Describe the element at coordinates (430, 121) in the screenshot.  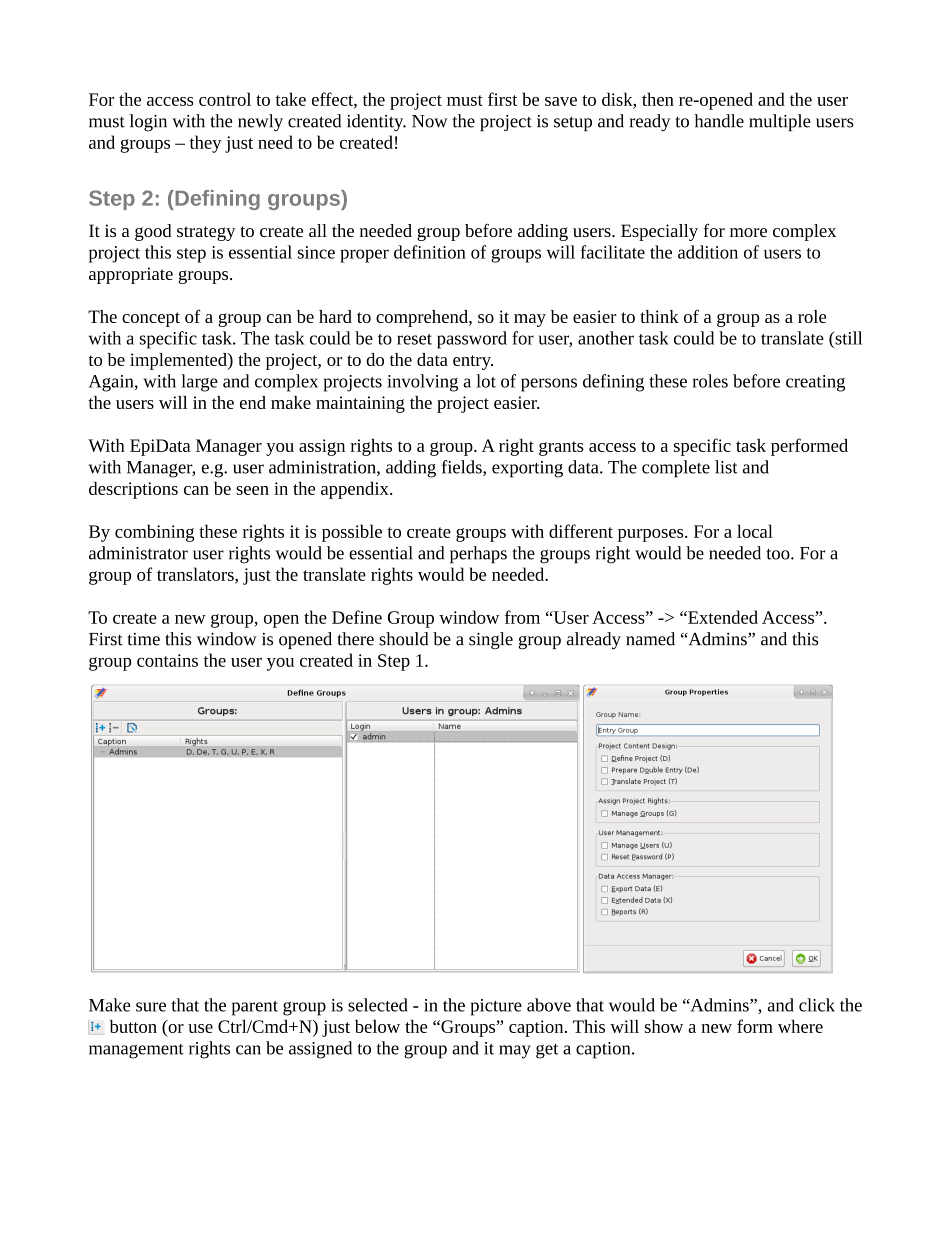
I see `Now` at that location.
